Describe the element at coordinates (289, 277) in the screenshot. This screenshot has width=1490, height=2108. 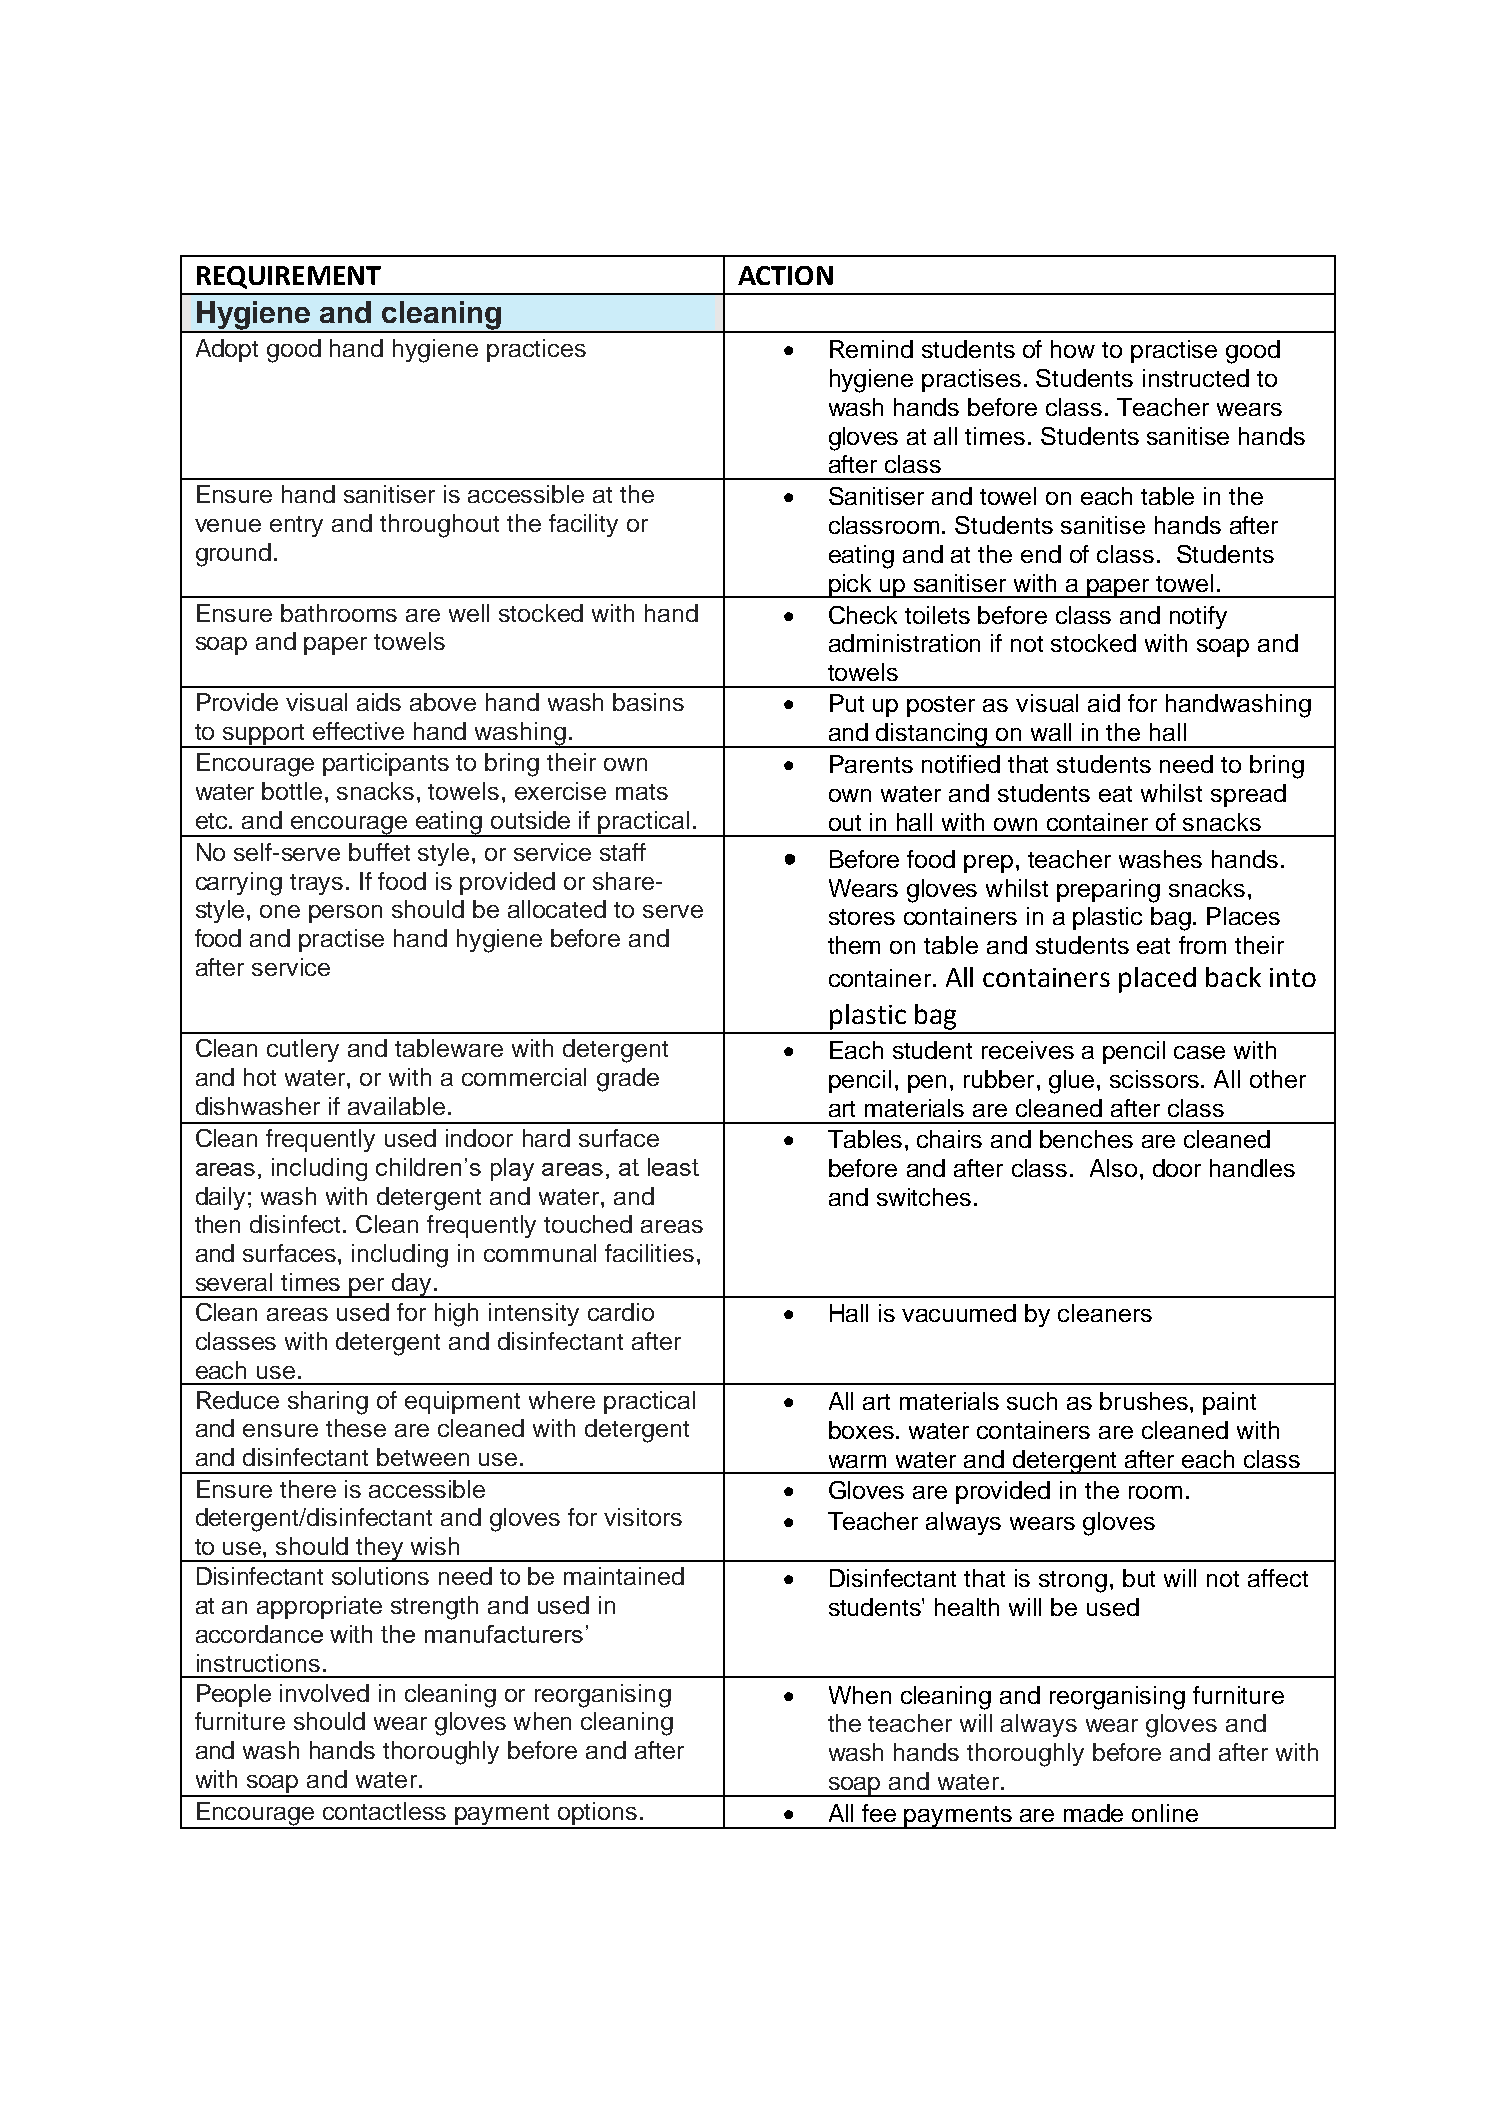
I see `REQUIREMENT` at that location.
